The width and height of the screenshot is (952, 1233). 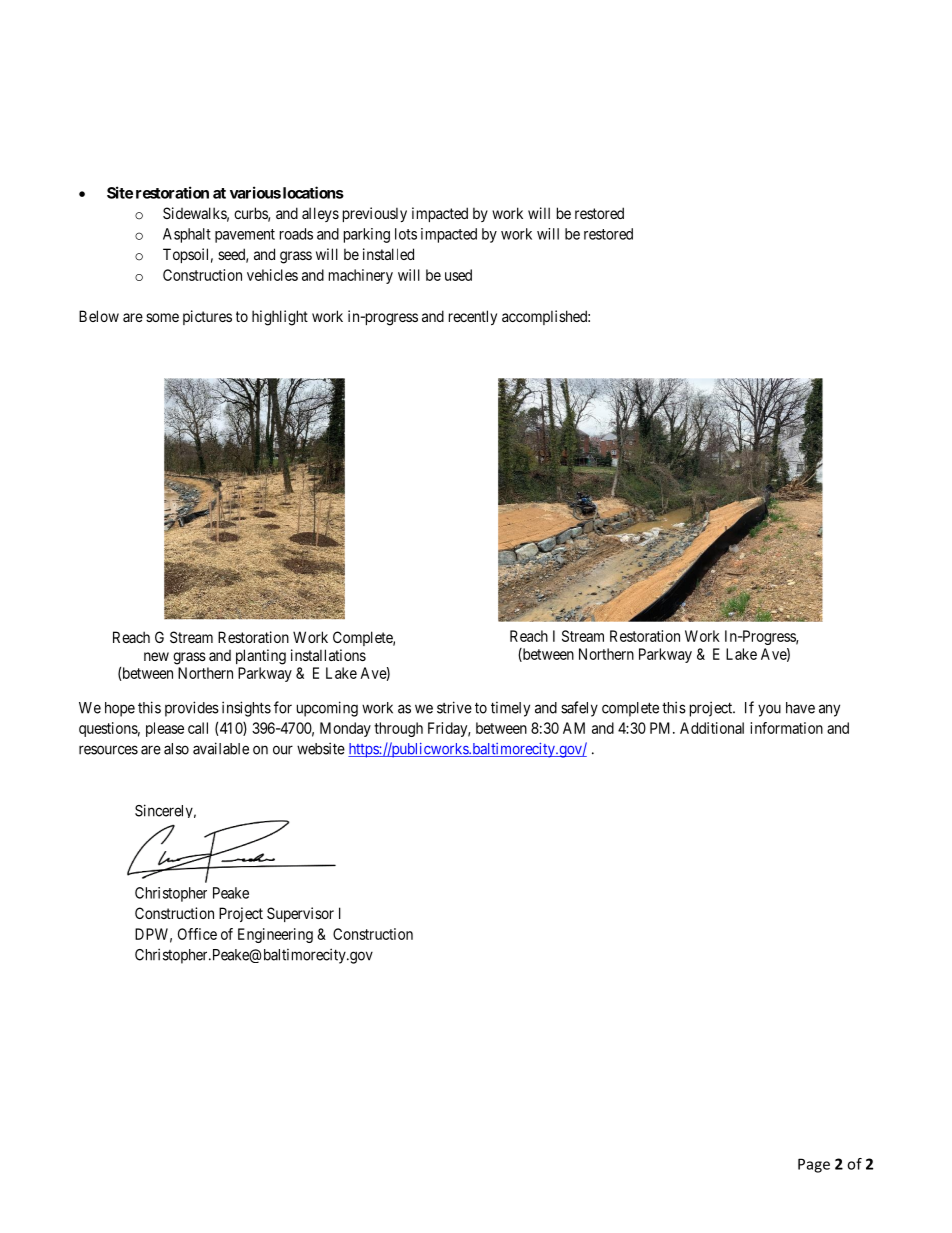 I want to click on you, so click(x=769, y=710).
